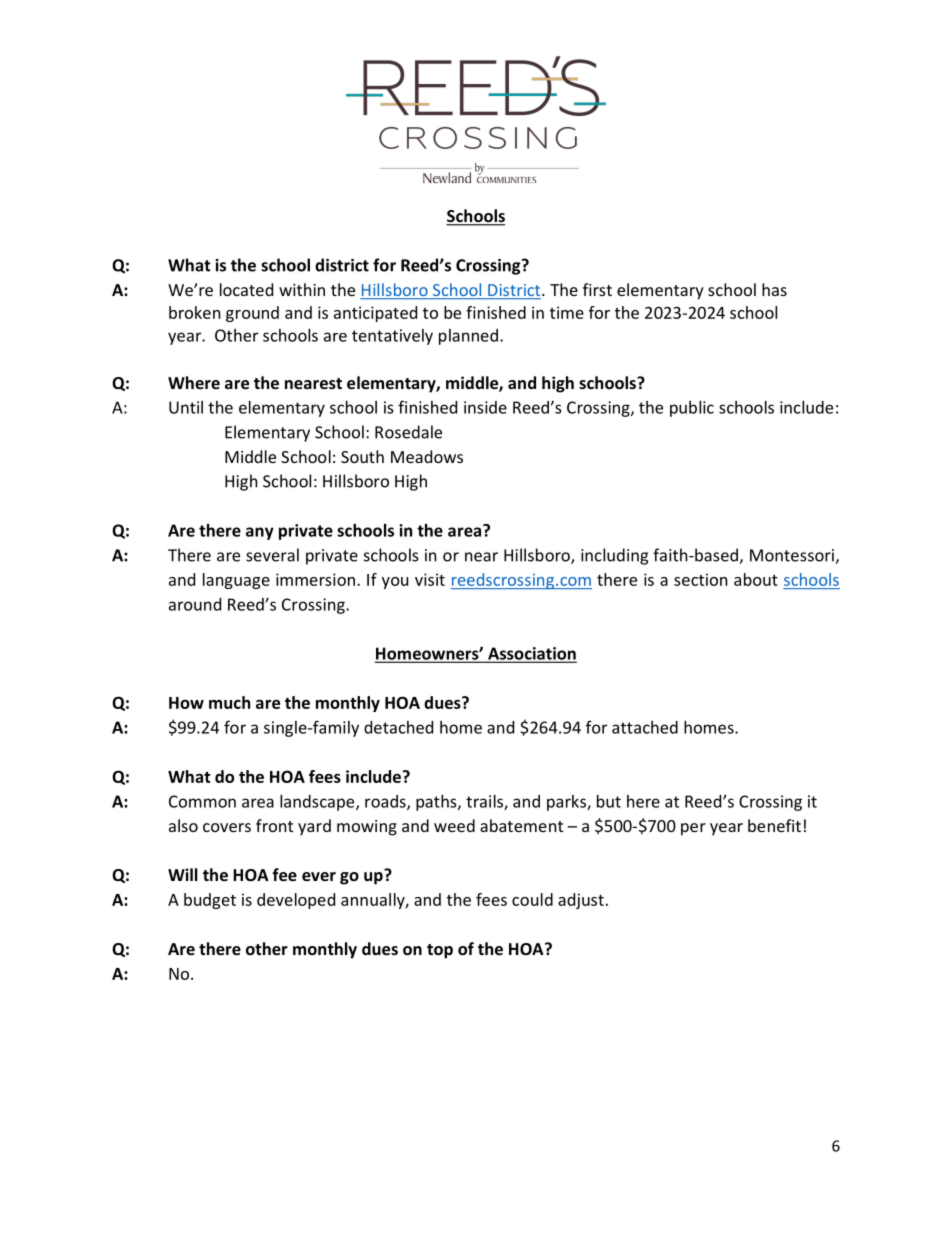  What do you see at coordinates (229, 702) in the image?
I see `much` at bounding box center [229, 702].
